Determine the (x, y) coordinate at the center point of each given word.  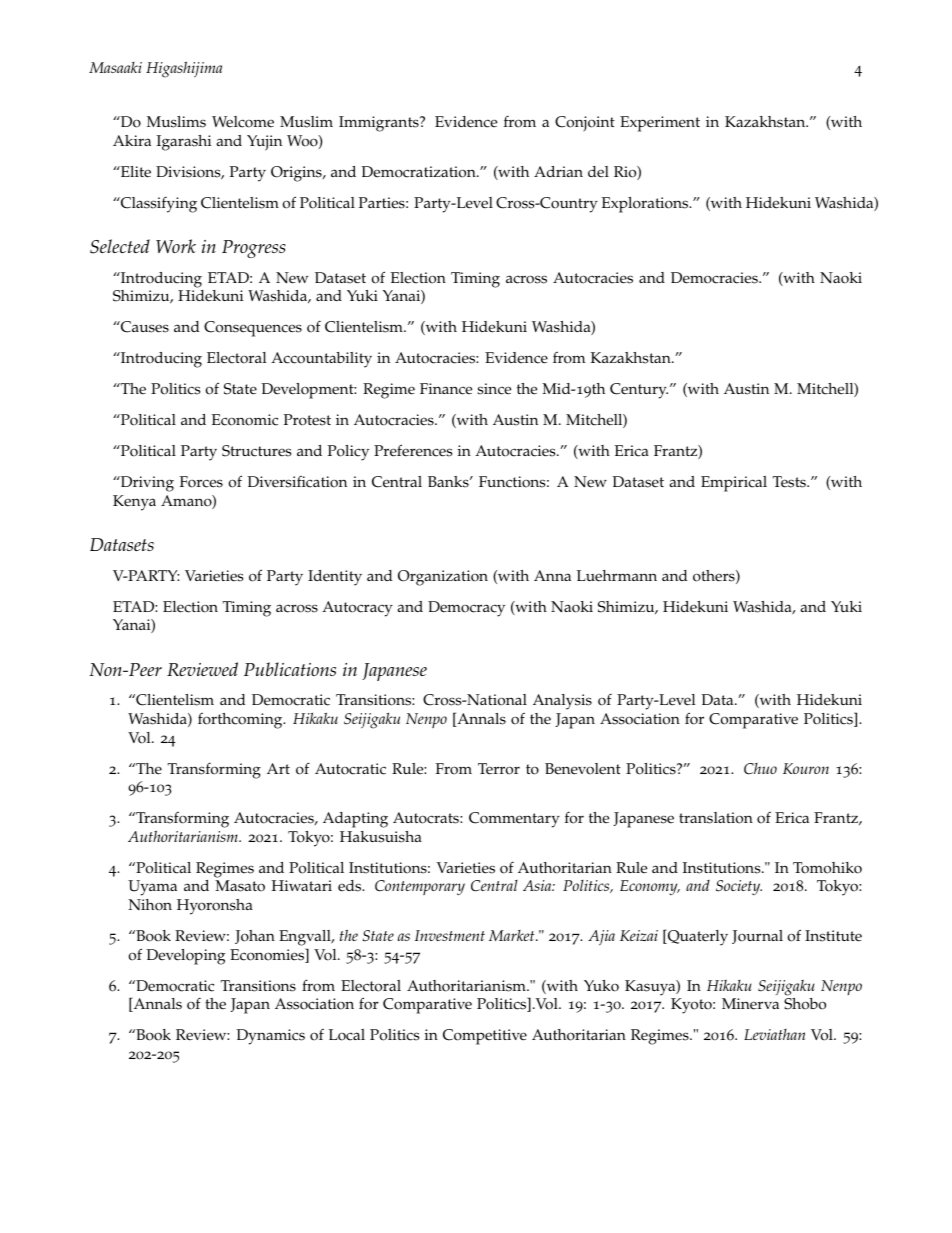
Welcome (243, 122)
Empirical (734, 484)
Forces (201, 482)
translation (716, 818)
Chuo (760, 769)
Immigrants (380, 124)
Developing (186, 957)
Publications (290, 669)
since (494, 389)
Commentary (514, 820)
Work (176, 246)
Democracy (466, 609)
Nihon (150, 905)
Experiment (660, 124)
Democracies (715, 278)
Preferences (413, 450)
